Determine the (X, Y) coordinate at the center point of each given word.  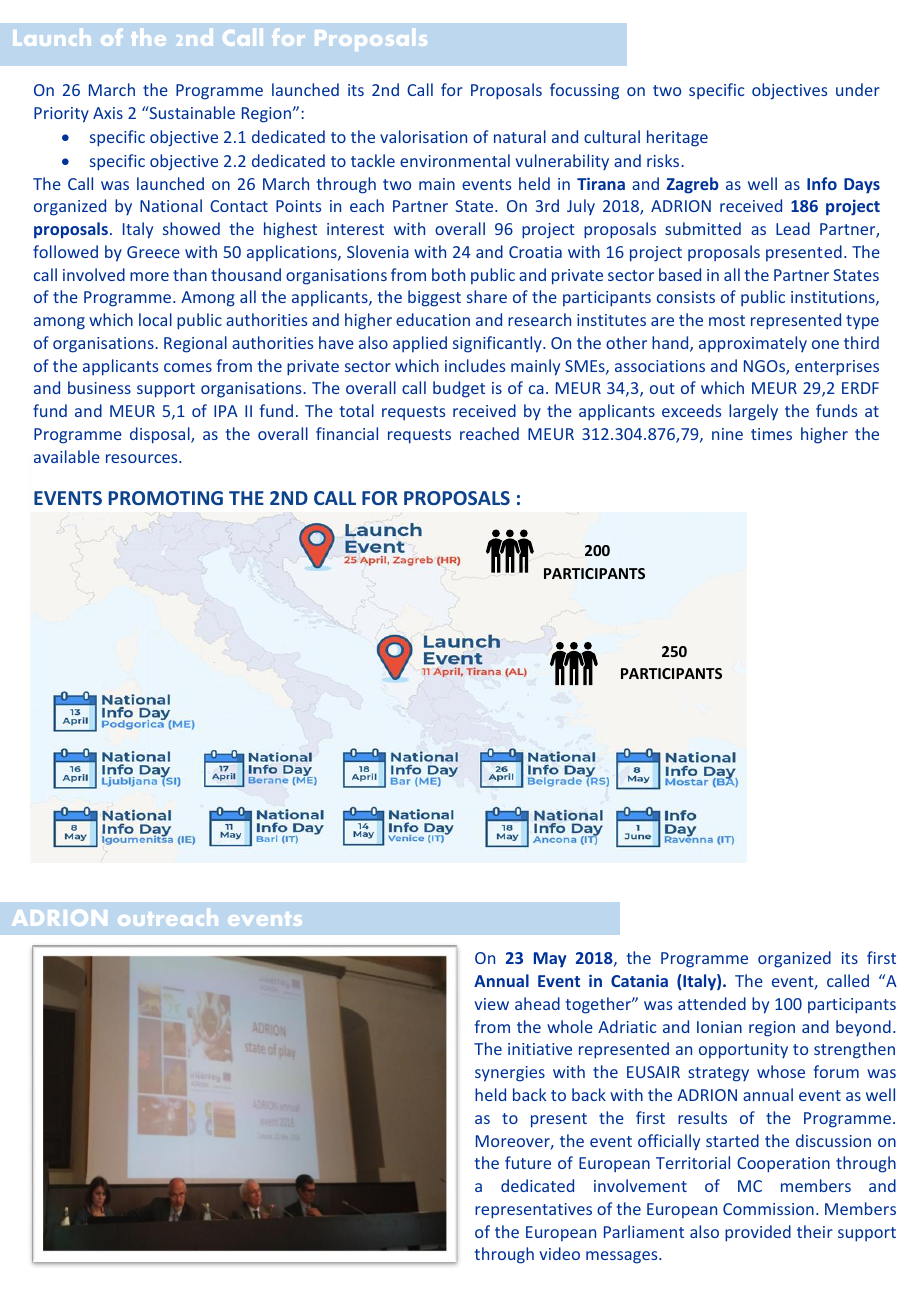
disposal (161, 435)
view (491, 1004)
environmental (455, 160)
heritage (677, 138)
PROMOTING (166, 498)
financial (347, 433)
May (550, 960)
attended (712, 1003)
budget (459, 389)
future (528, 1162)
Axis (108, 113)
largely (753, 412)
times (771, 434)
